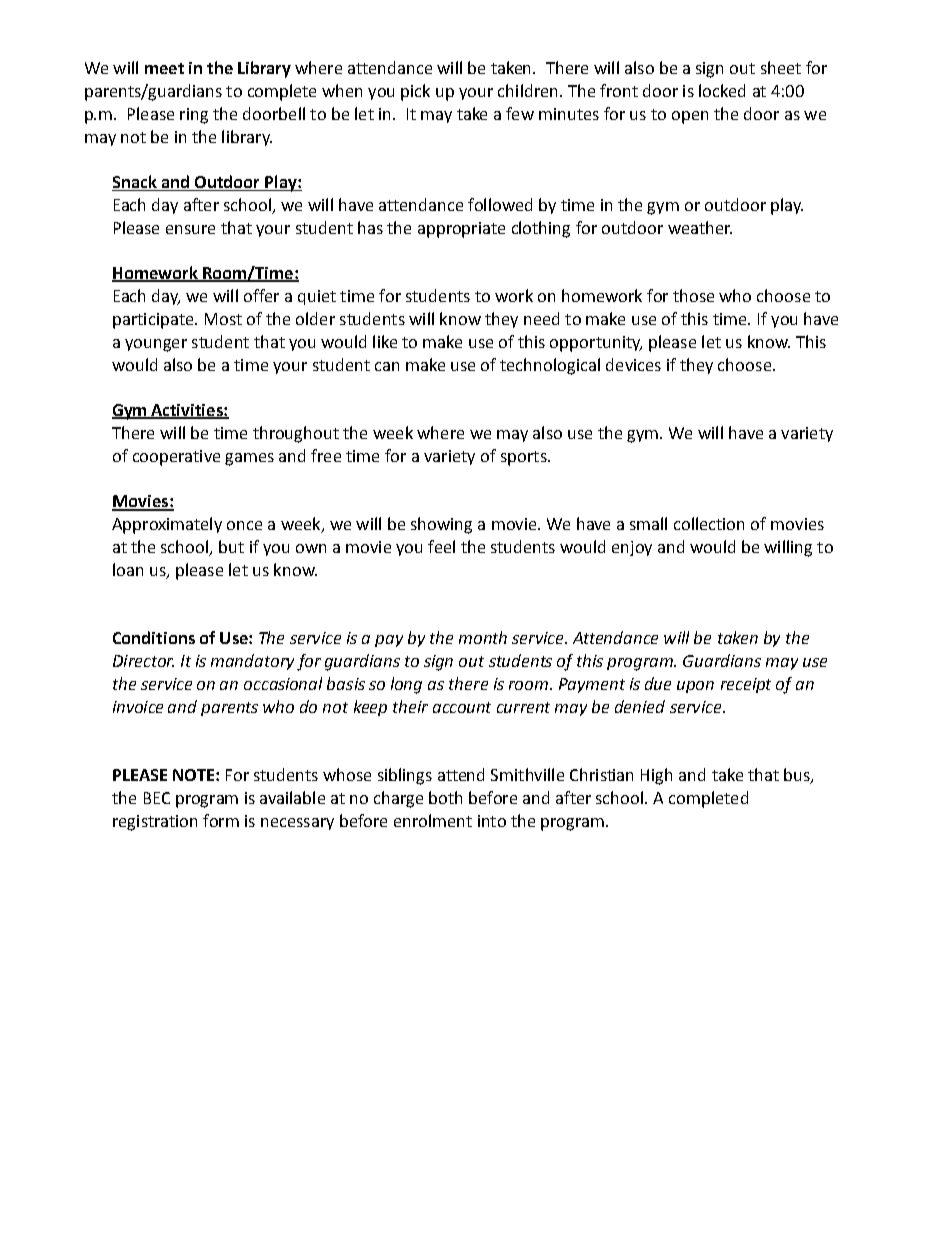  What do you see at coordinates (415, 92) in the image?
I see `pick` at bounding box center [415, 92].
